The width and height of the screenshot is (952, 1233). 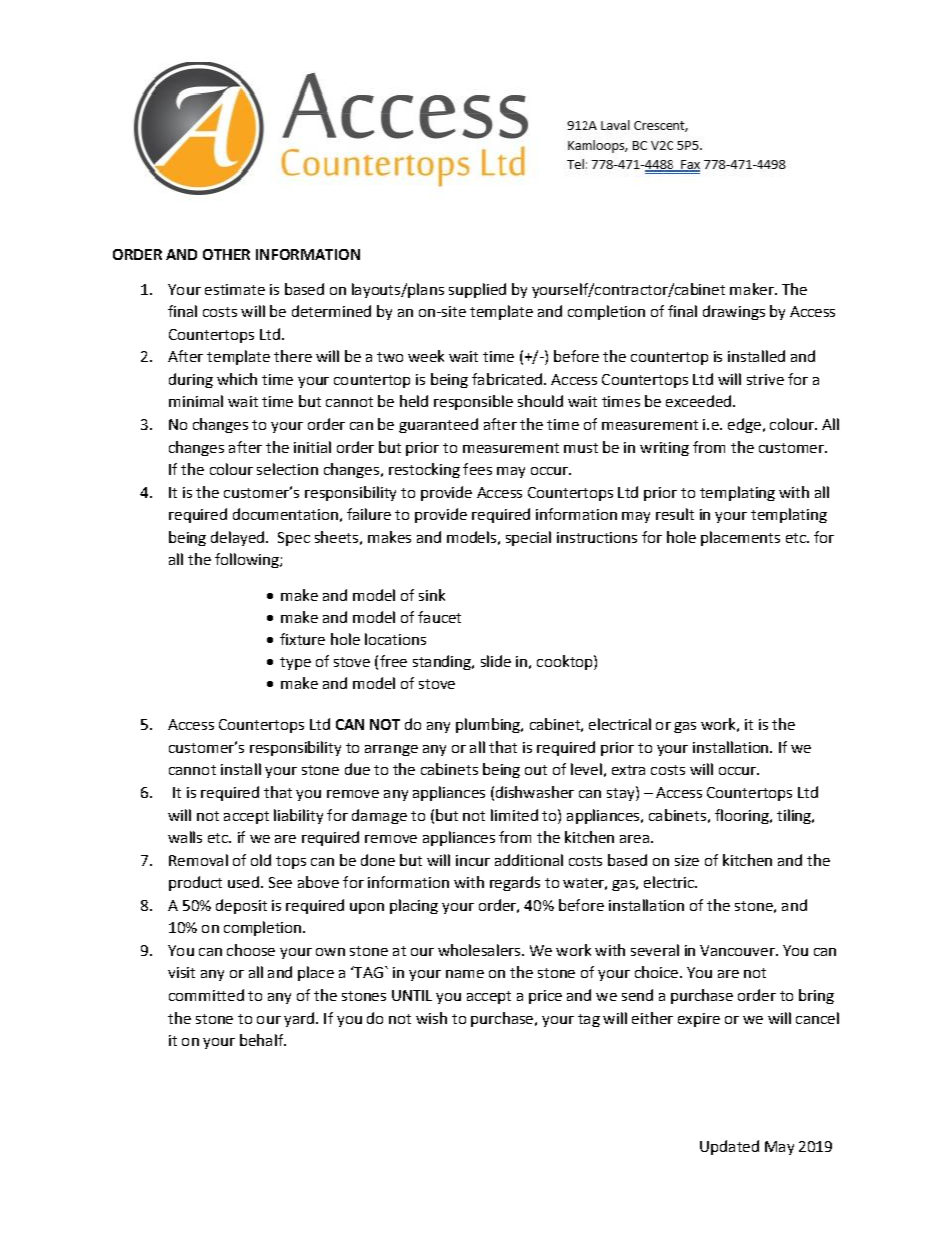 What do you see at coordinates (734, 312) in the screenshot?
I see `drawings` at bounding box center [734, 312].
